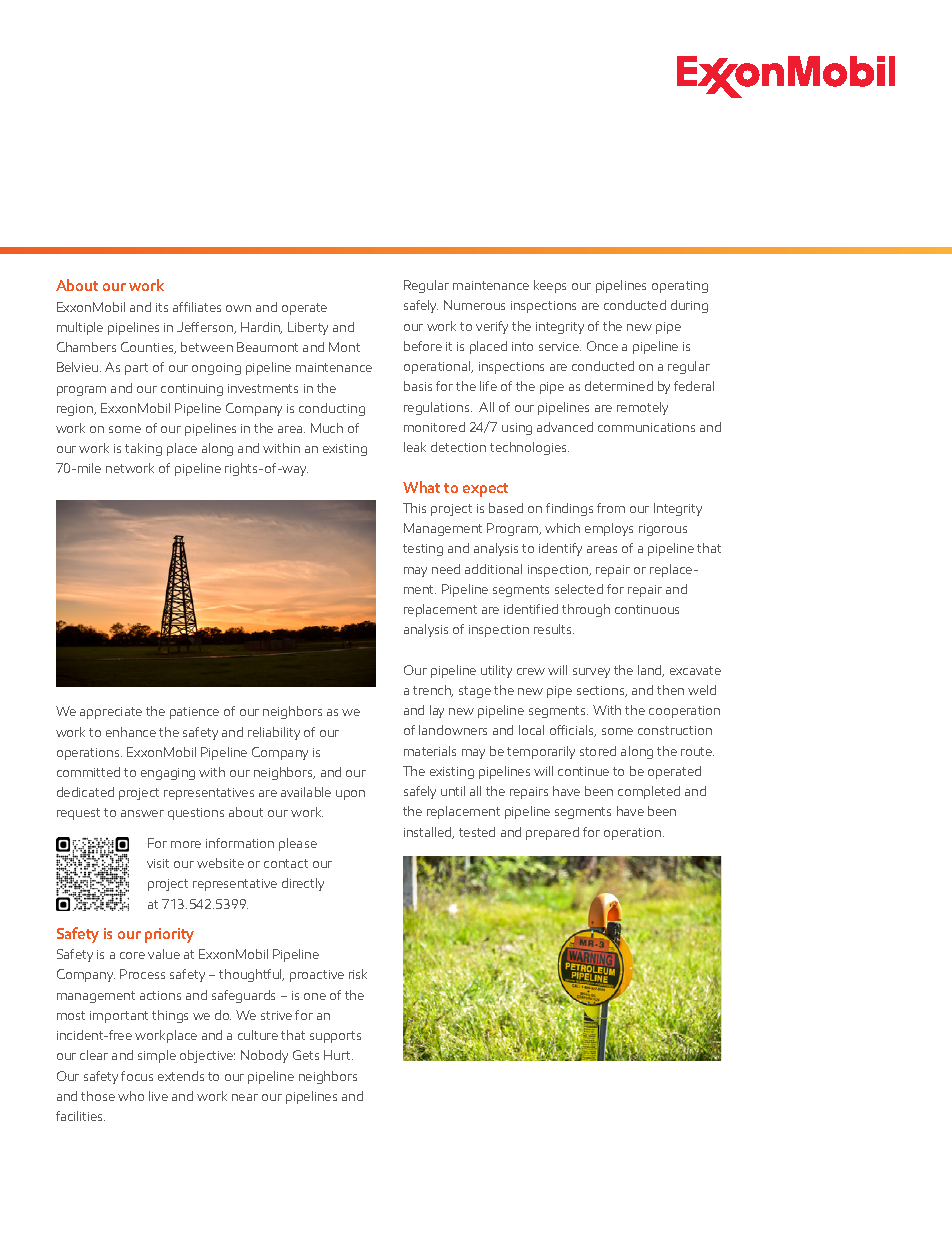 The width and height of the screenshot is (952, 1233). Describe the element at coordinates (338, 1055) in the screenshot. I see `Hurt` at that location.
